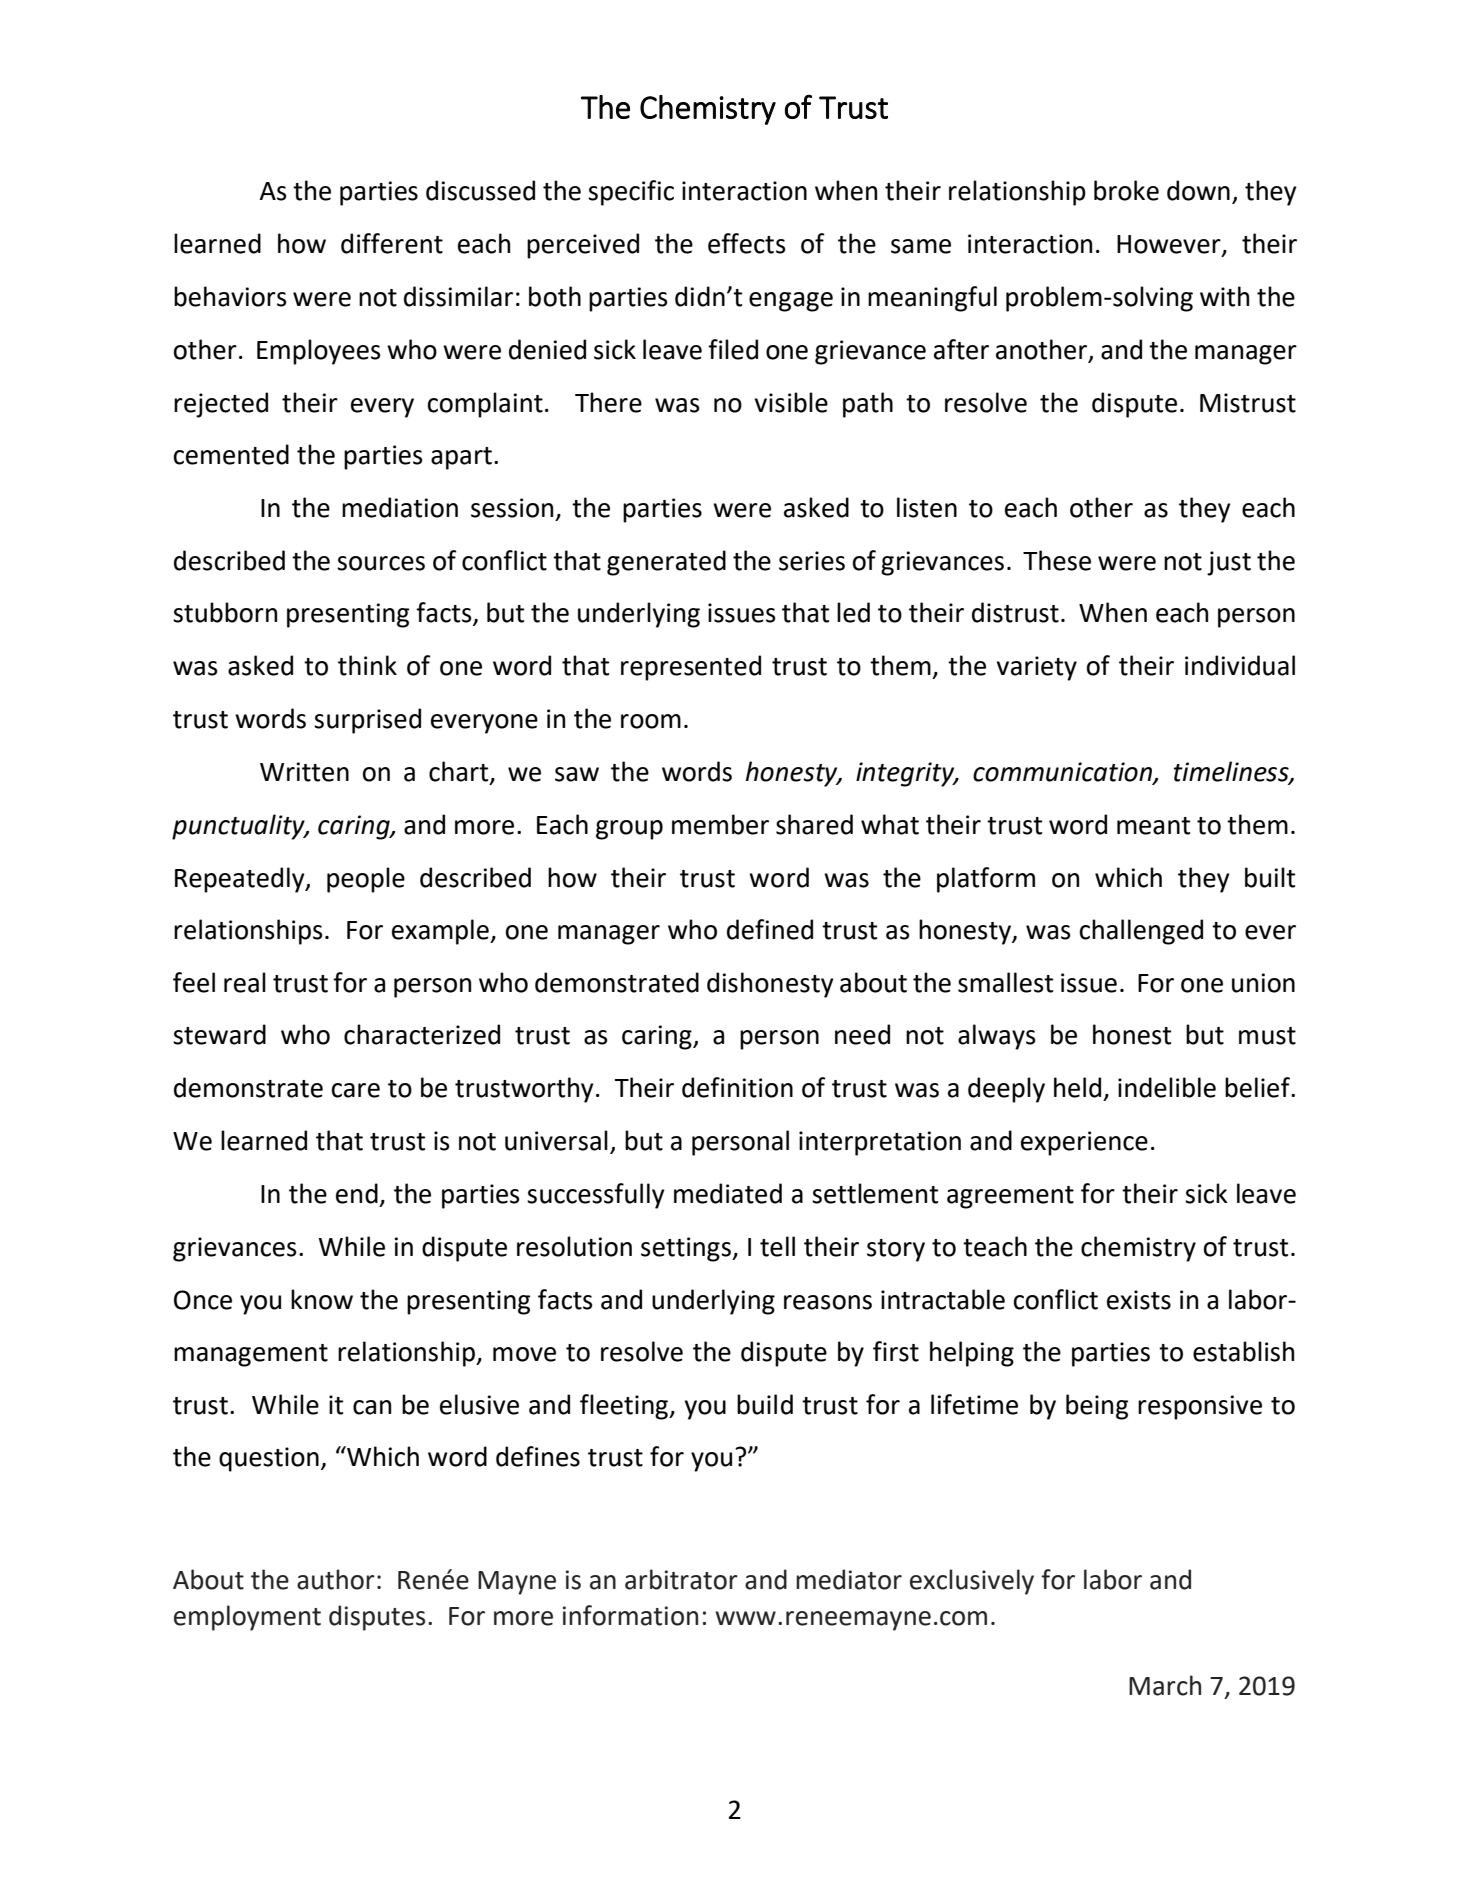 The height and width of the document is (1901, 1469). What do you see at coordinates (681, 1579) in the document?
I see `arbitrator` at bounding box center [681, 1579].
